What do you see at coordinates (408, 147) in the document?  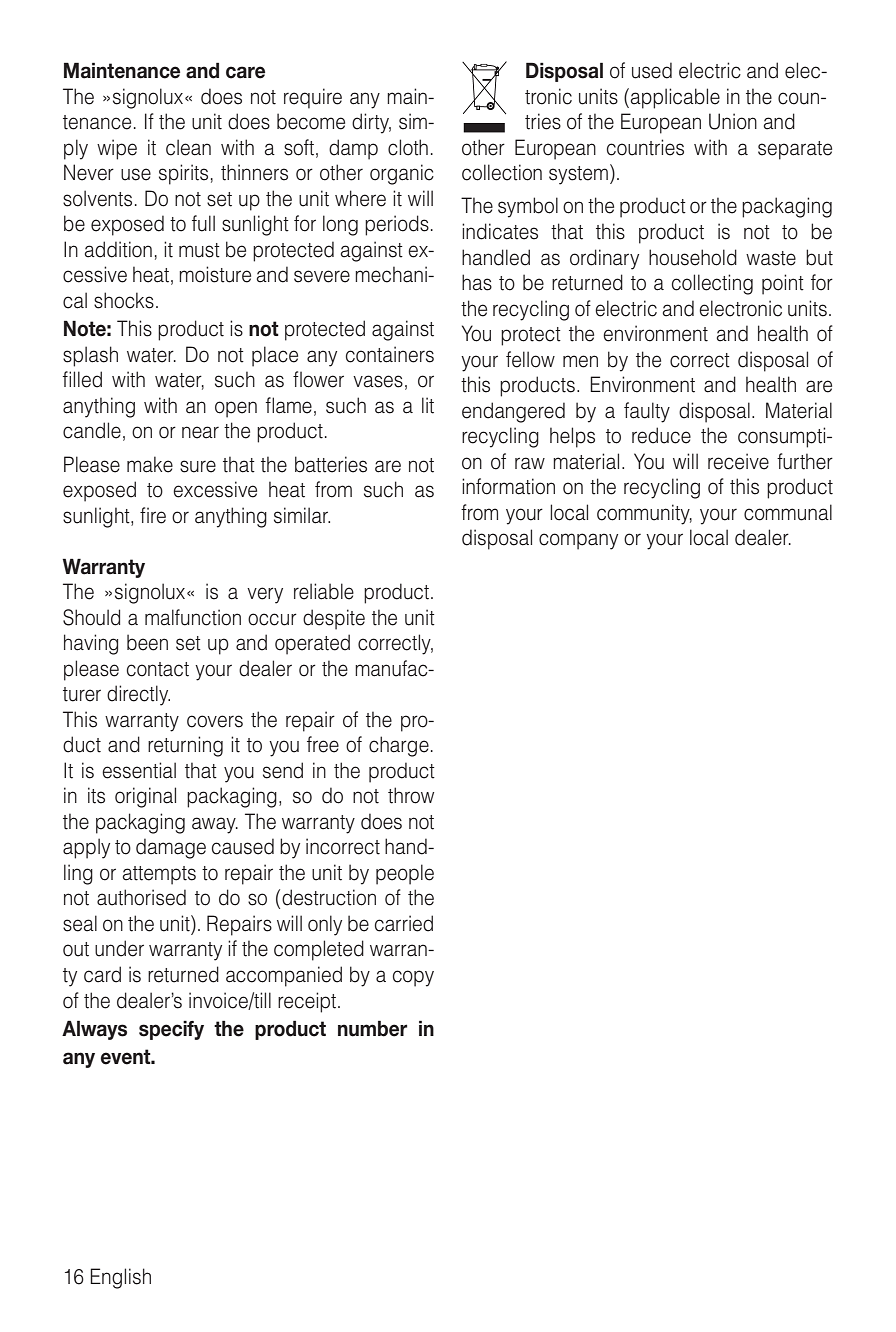 I see `cloth` at bounding box center [408, 147].
